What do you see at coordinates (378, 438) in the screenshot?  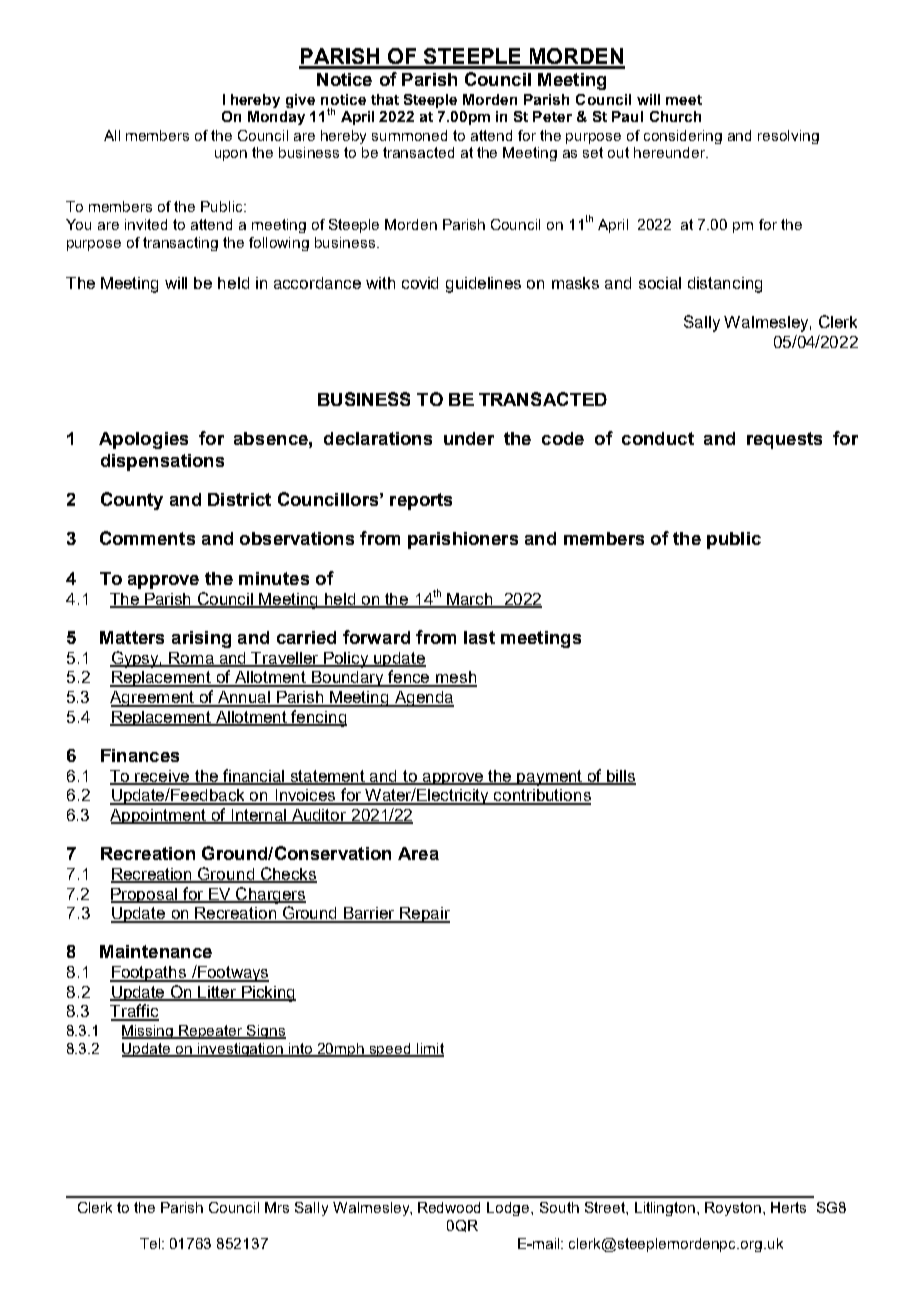 I see `declarations` at bounding box center [378, 438].
